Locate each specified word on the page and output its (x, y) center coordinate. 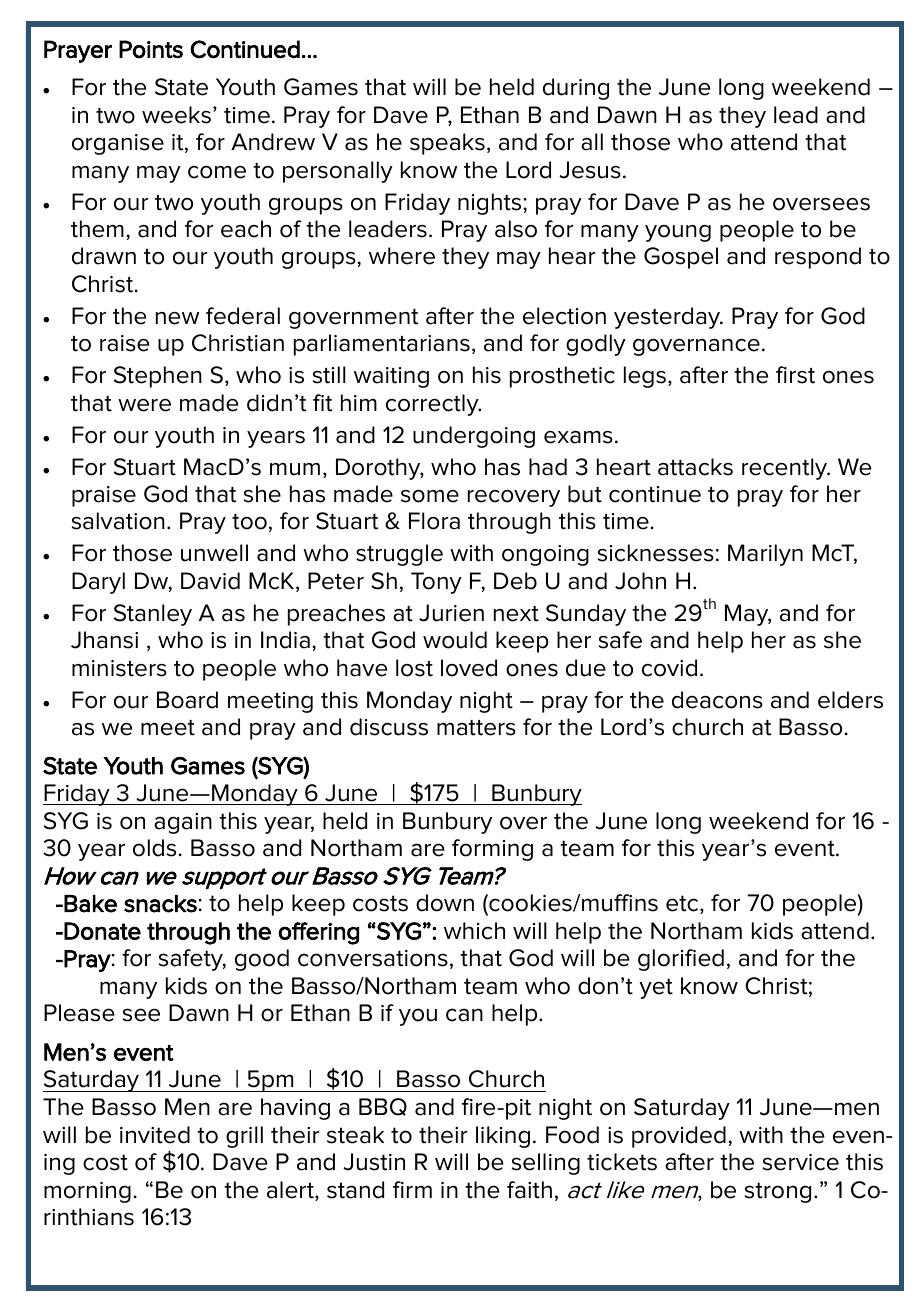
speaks (447, 144)
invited (155, 1135)
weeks (176, 115)
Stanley (153, 615)
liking (503, 1137)
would (455, 640)
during (576, 89)
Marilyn (765, 555)
